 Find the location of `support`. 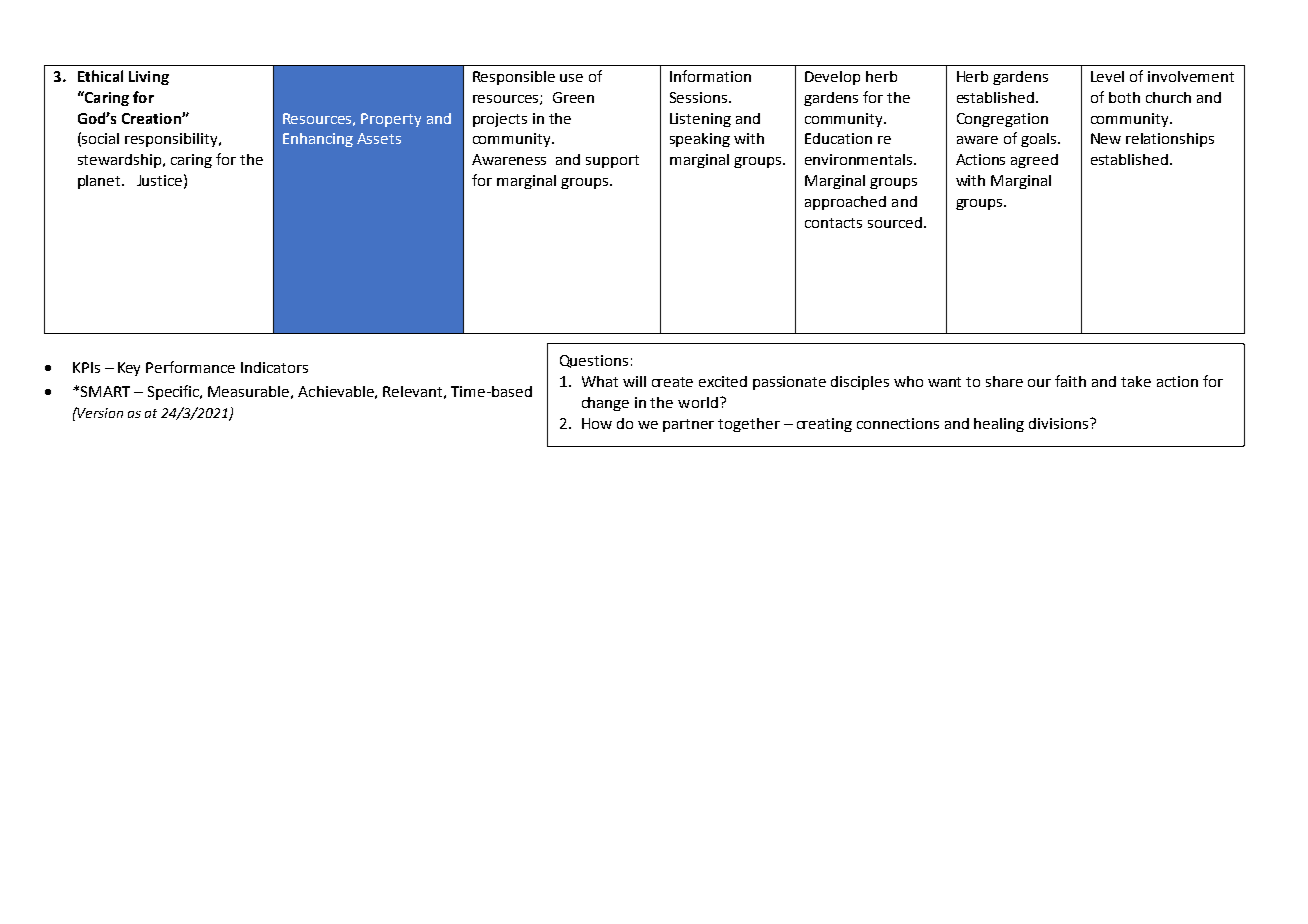

support is located at coordinates (612, 161).
